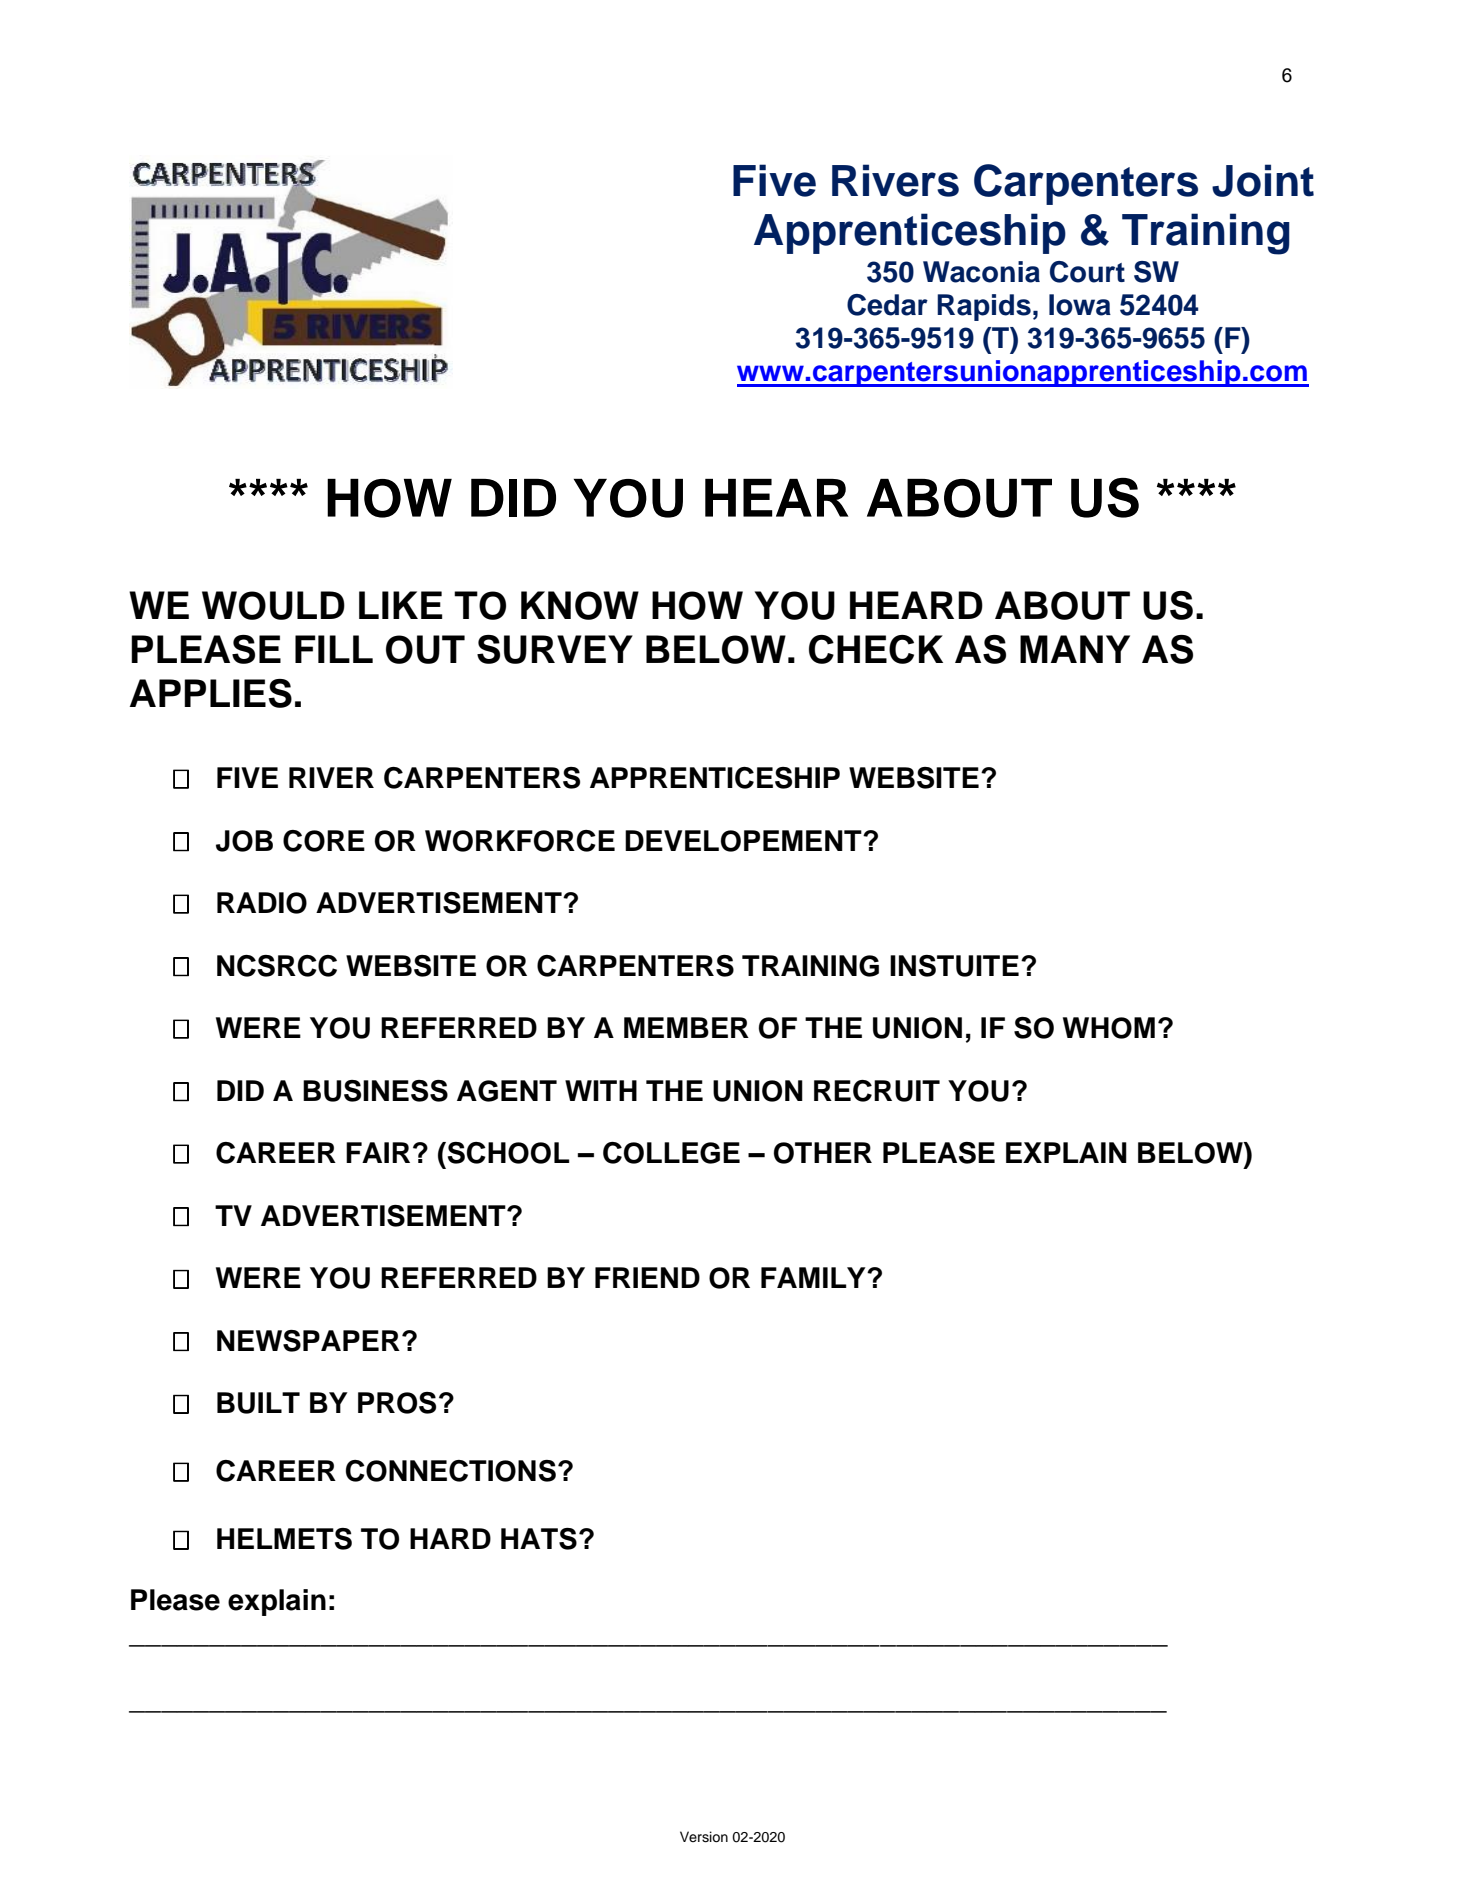 Image resolution: width=1465 pixels, height=1896 pixels. Describe the element at coordinates (1087, 272) in the screenshot. I see `Court` at that location.
